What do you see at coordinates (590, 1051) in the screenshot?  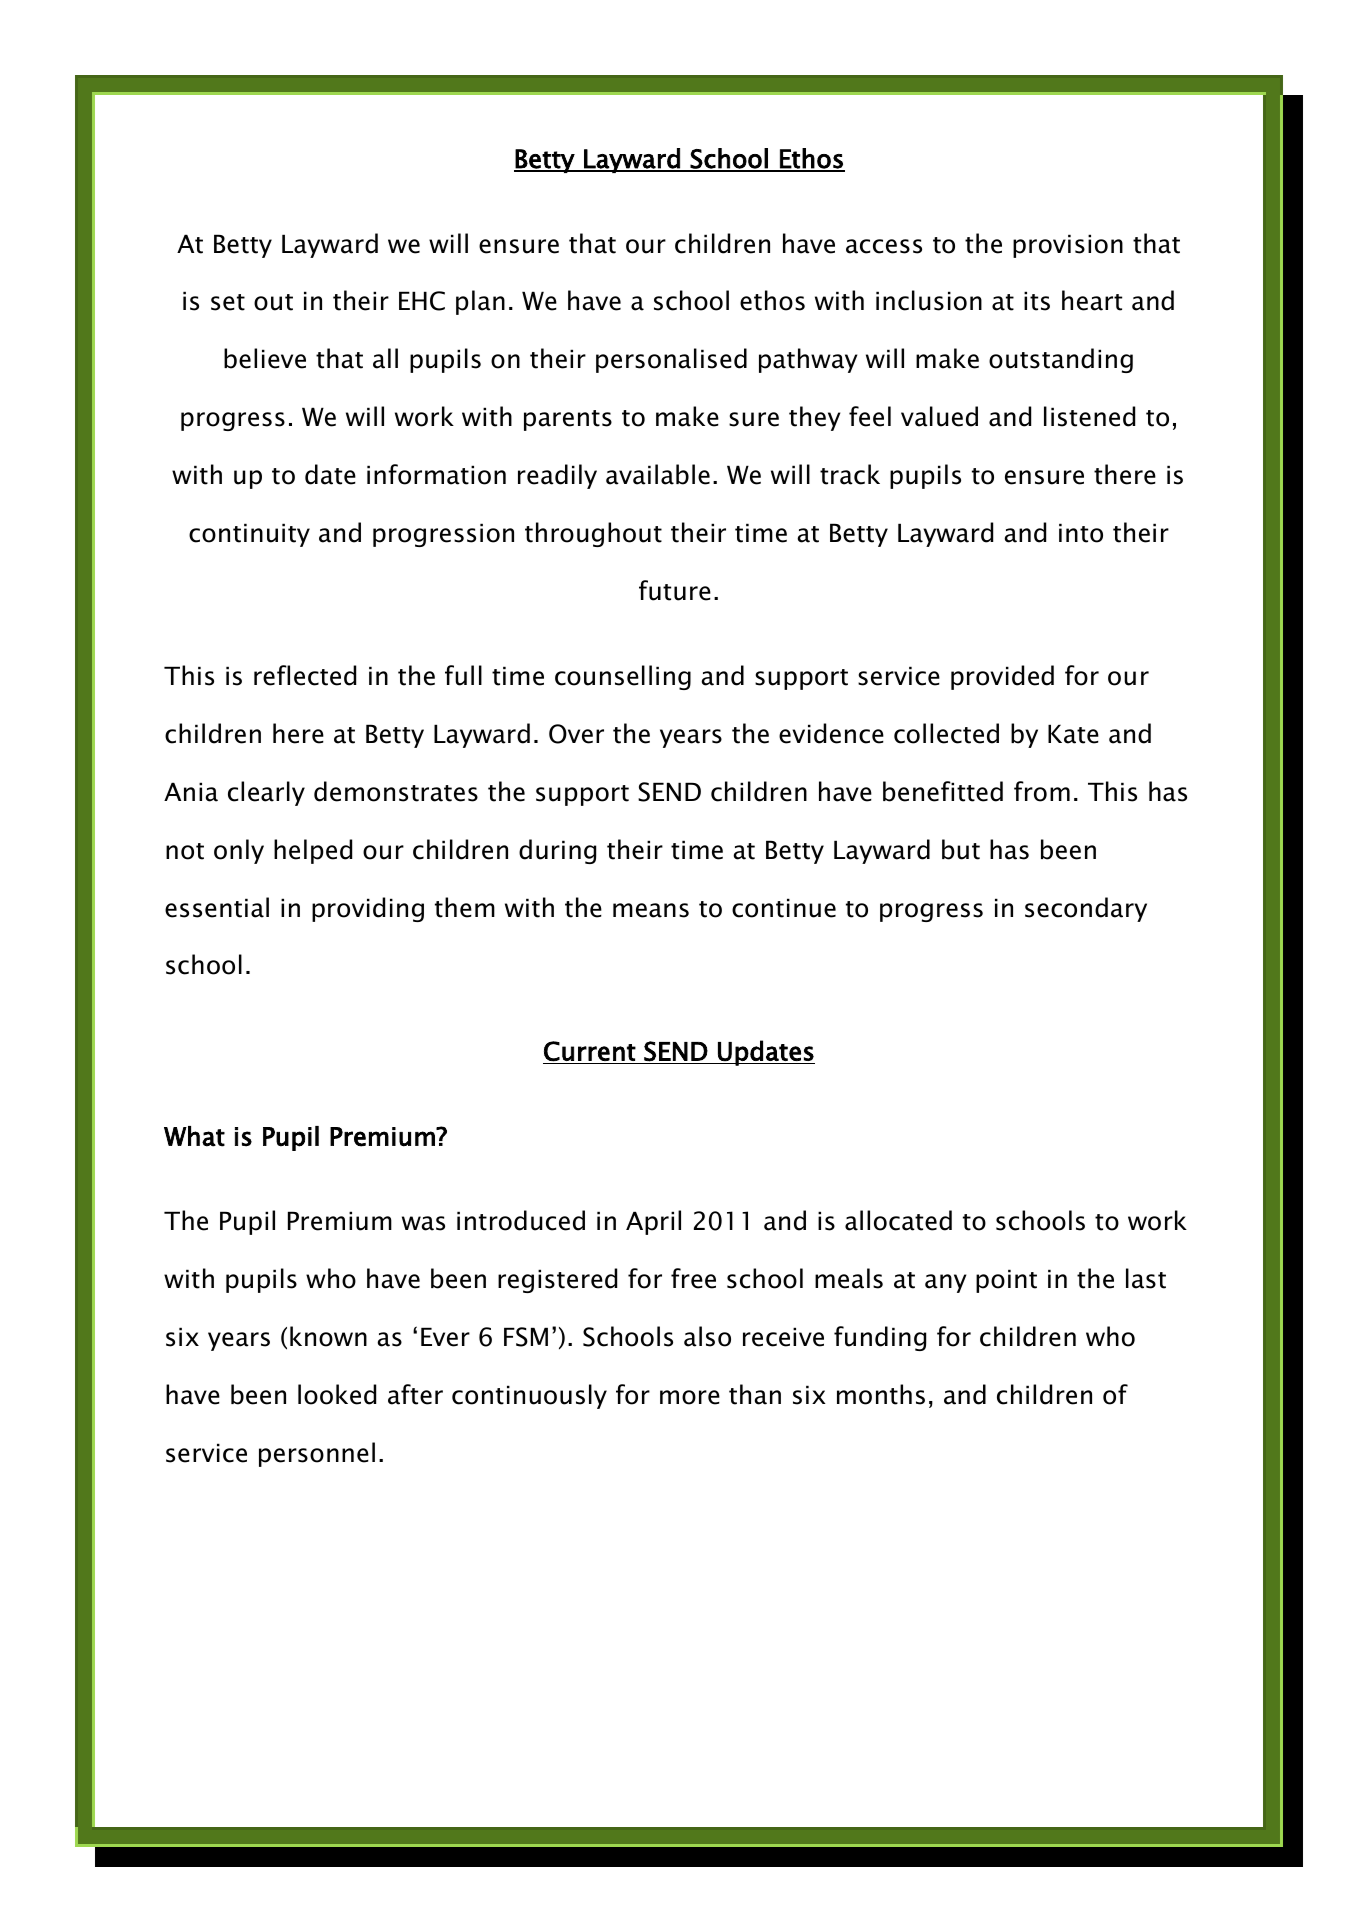 I see `Current` at bounding box center [590, 1051].
